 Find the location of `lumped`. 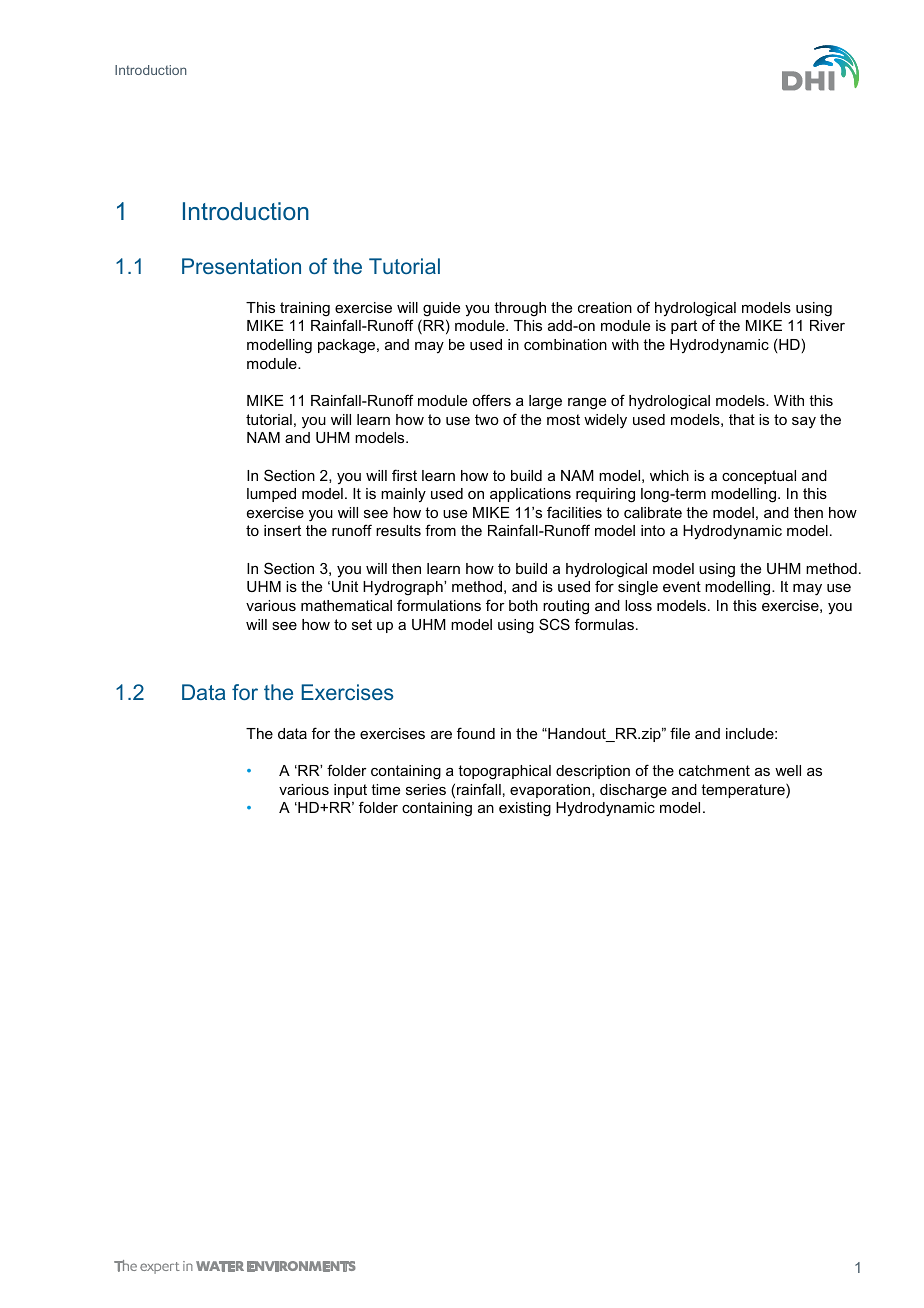

lumped is located at coordinates (271, 495).
